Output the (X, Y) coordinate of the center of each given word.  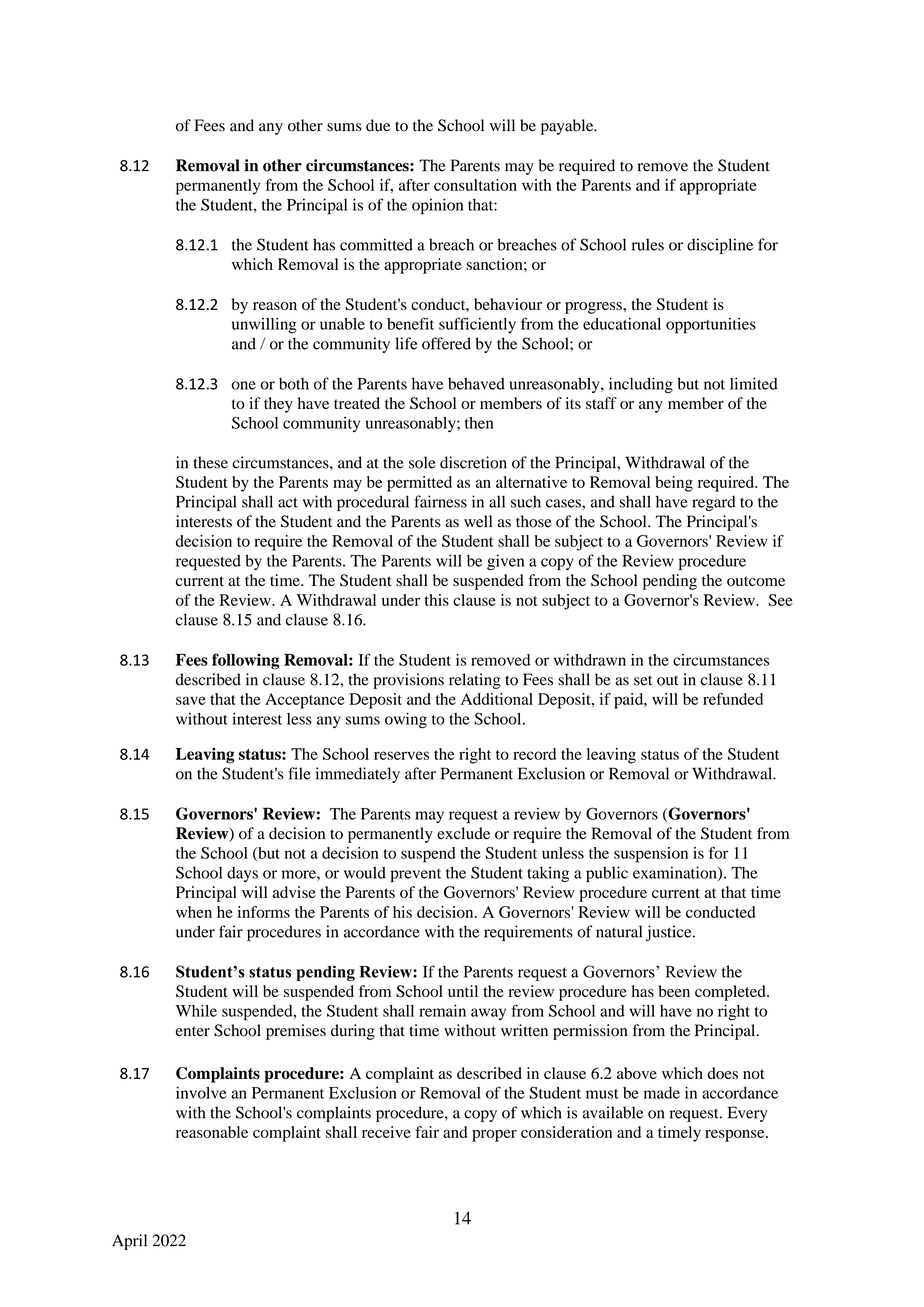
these (210, 462)
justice (670, 933)
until (463, 991)
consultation (475, 185)
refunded (733, 699)
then (479, 423)
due (378, 125)
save (191, 700)
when (194, 912)
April (129, 1242)
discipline (720, 246)
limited (754, 383)
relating (475, 681)
